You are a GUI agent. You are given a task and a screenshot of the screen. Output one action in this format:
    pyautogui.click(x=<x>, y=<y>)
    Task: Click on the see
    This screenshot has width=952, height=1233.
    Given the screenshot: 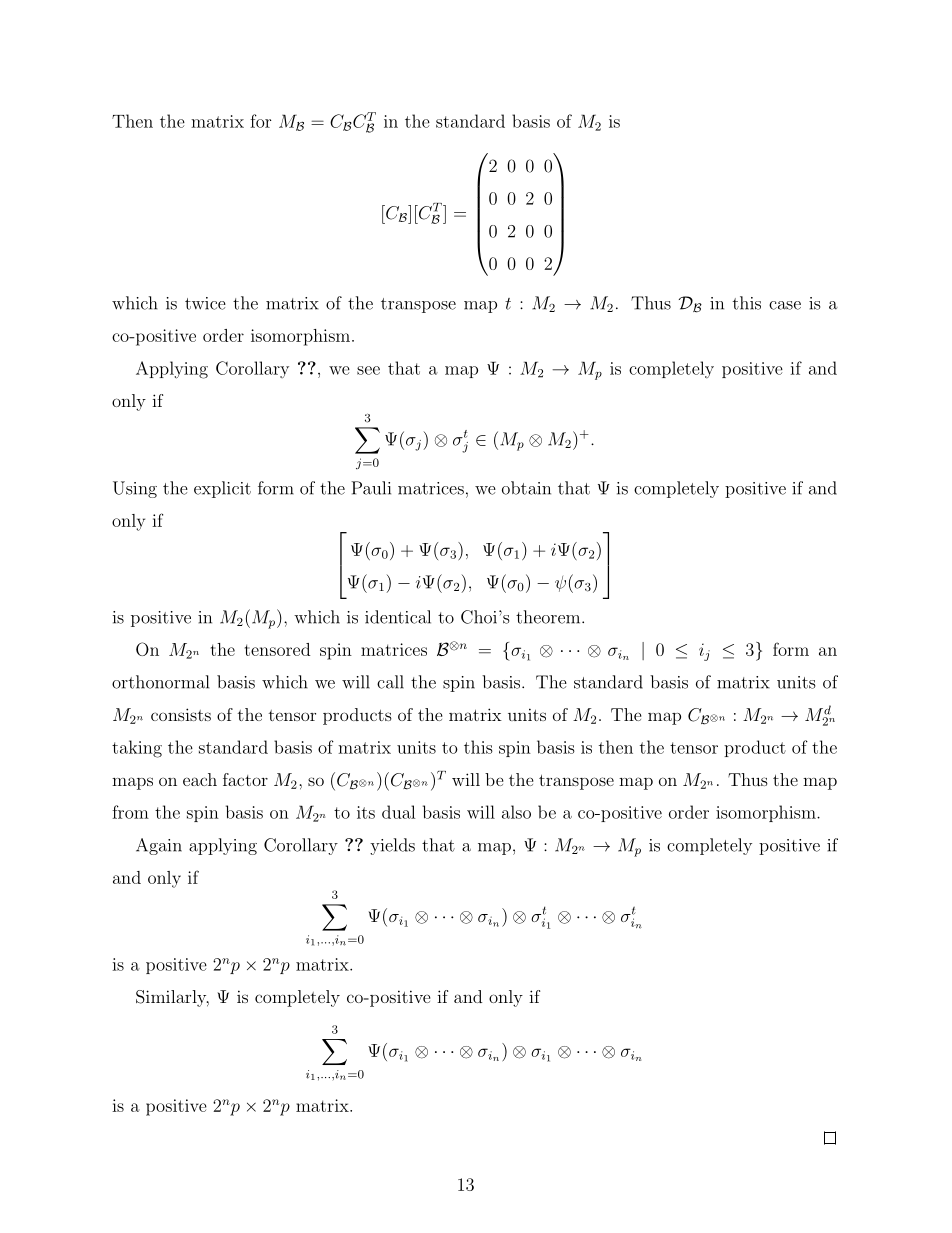 What is the action you would take?
    pyautogui.click(x=368, y=370)
